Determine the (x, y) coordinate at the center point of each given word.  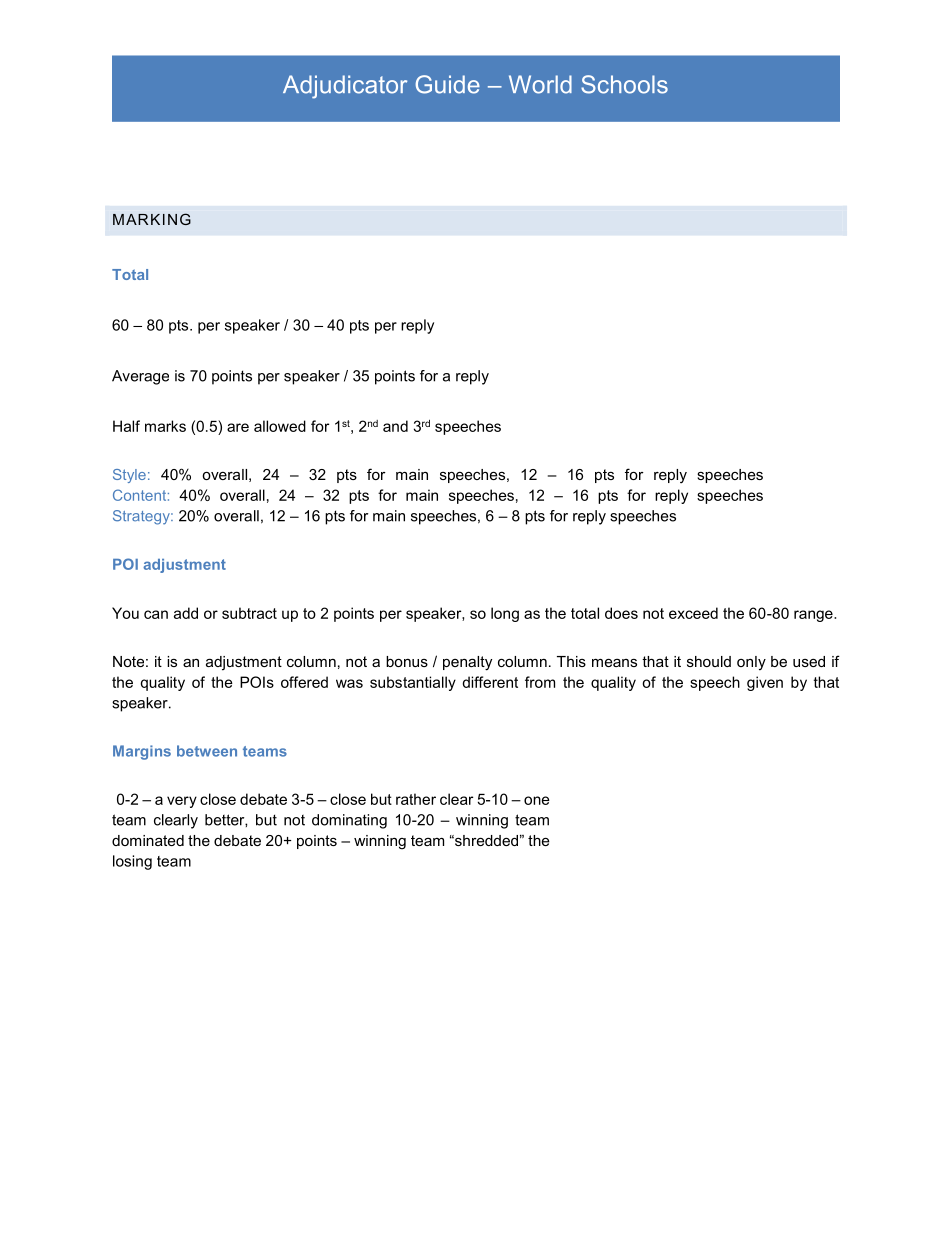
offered (304, 682)
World (540, 84)
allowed (280, 426)
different (490, 682)
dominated (148, 840)
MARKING (152, 219)
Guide (447, 84)
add (186, 613)
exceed (693, 613)
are (238, 427)
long (505, 614)
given (765, 683)
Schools (624, 84)
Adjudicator (345, 87)
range (814, 616)
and (395, 426)
